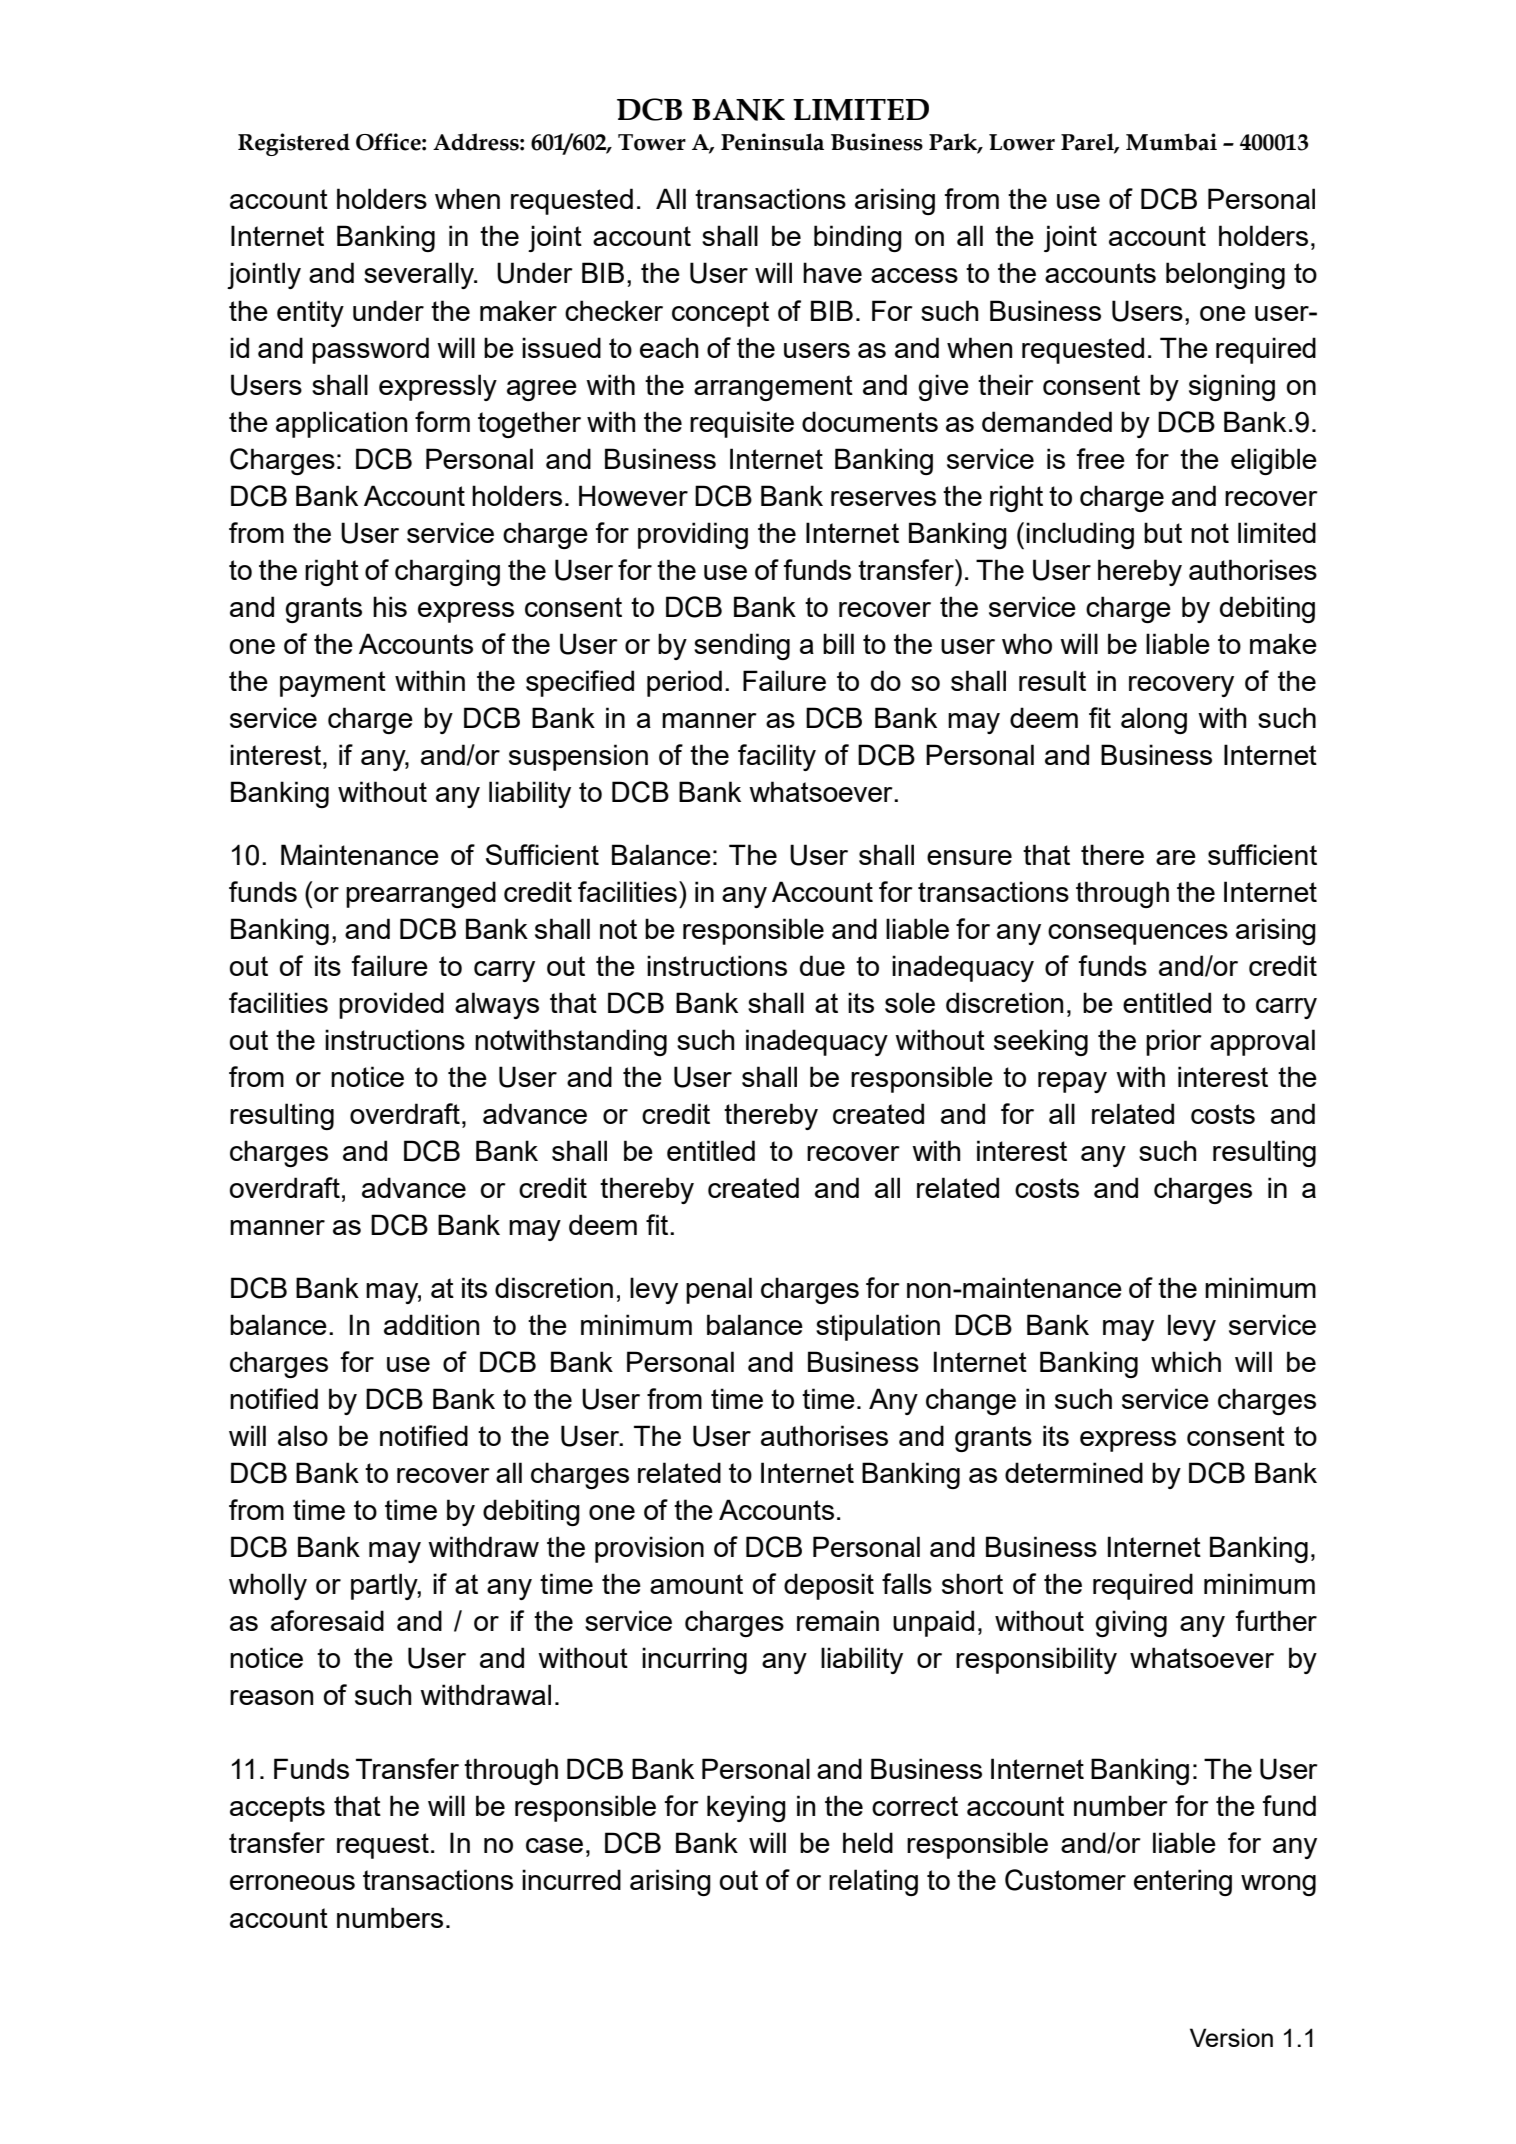  I want to click on prearranged, so click(421, 894).
